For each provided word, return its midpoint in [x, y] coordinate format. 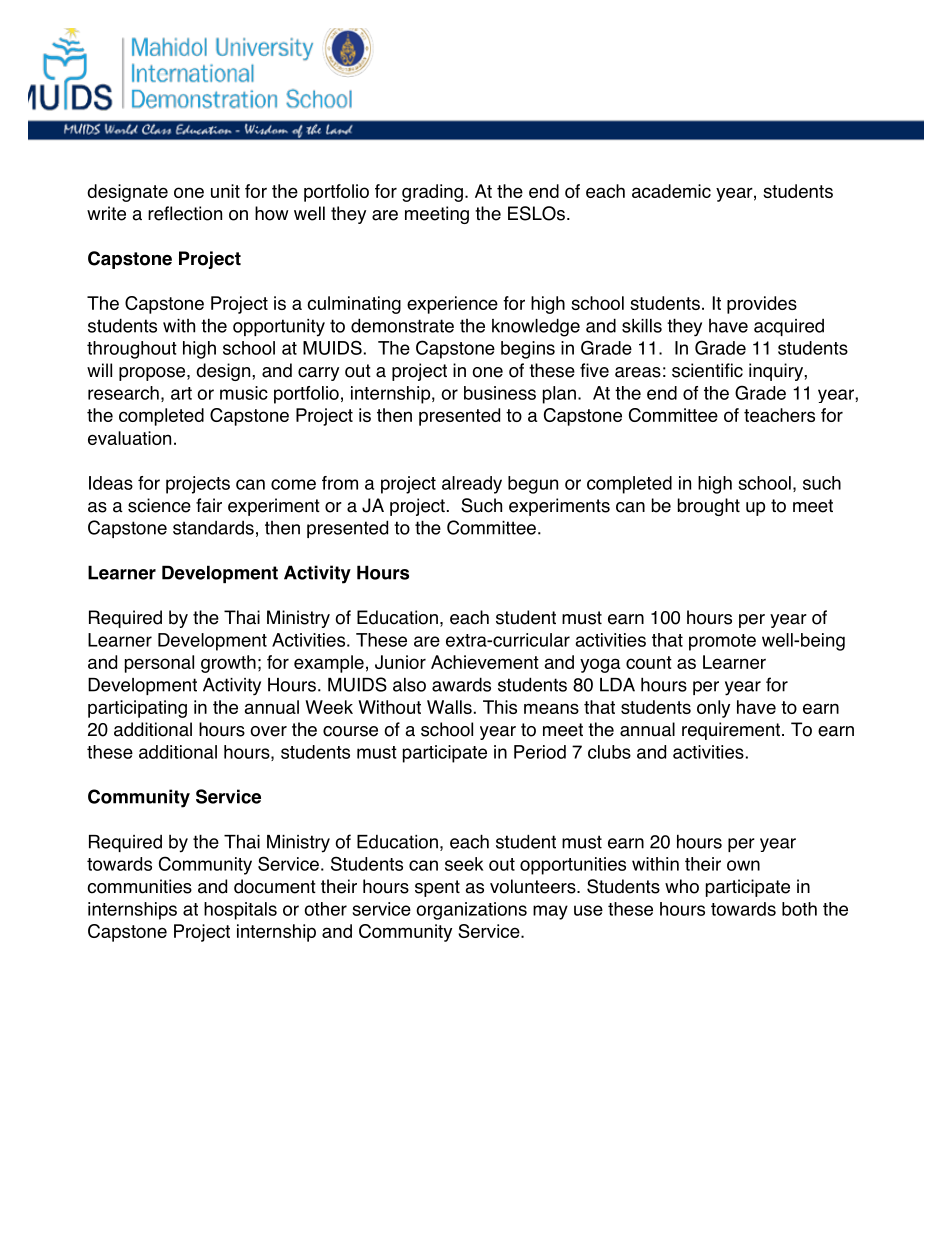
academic [671, 191]
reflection [185, 213]
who [682, 886]
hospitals [240, 911]
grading [432, 193]
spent [437, 888]
